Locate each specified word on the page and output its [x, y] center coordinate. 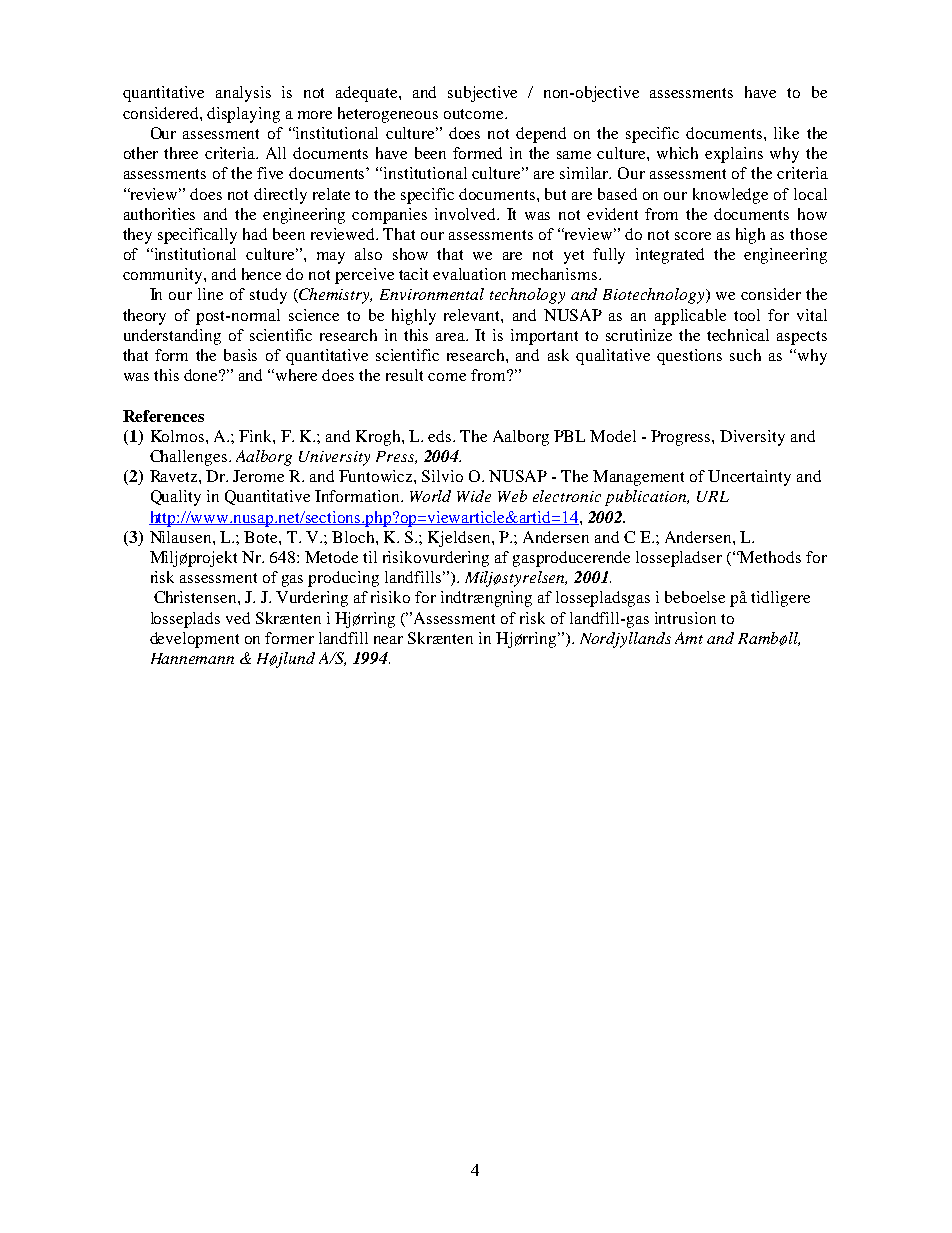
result [404, 375]
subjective [482, 94]
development [194, 640]
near [388, 640]
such [745, 355]
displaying [243, 115]
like [786, 133]
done [202, 375]
